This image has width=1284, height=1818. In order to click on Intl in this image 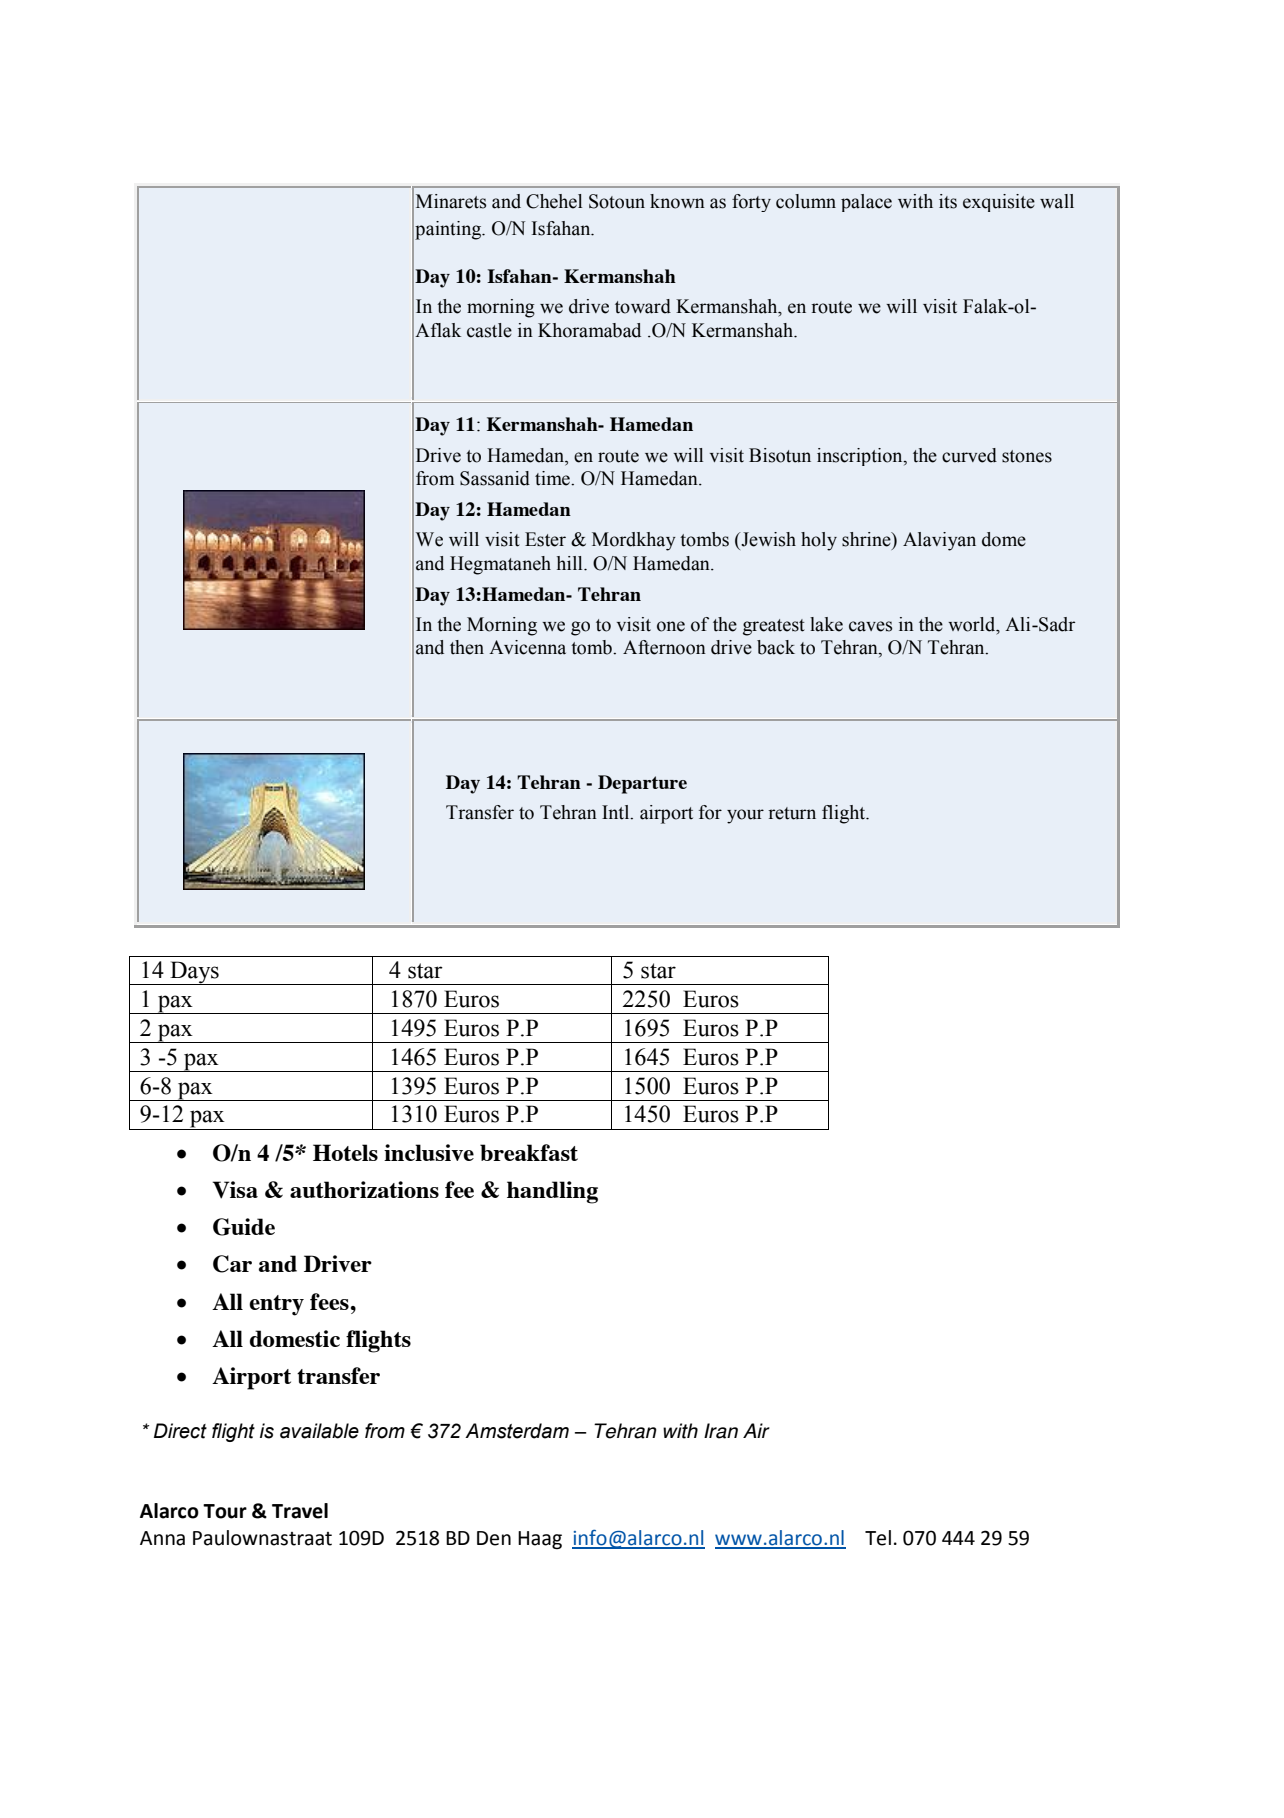, I will do `click(617, 812)`.
